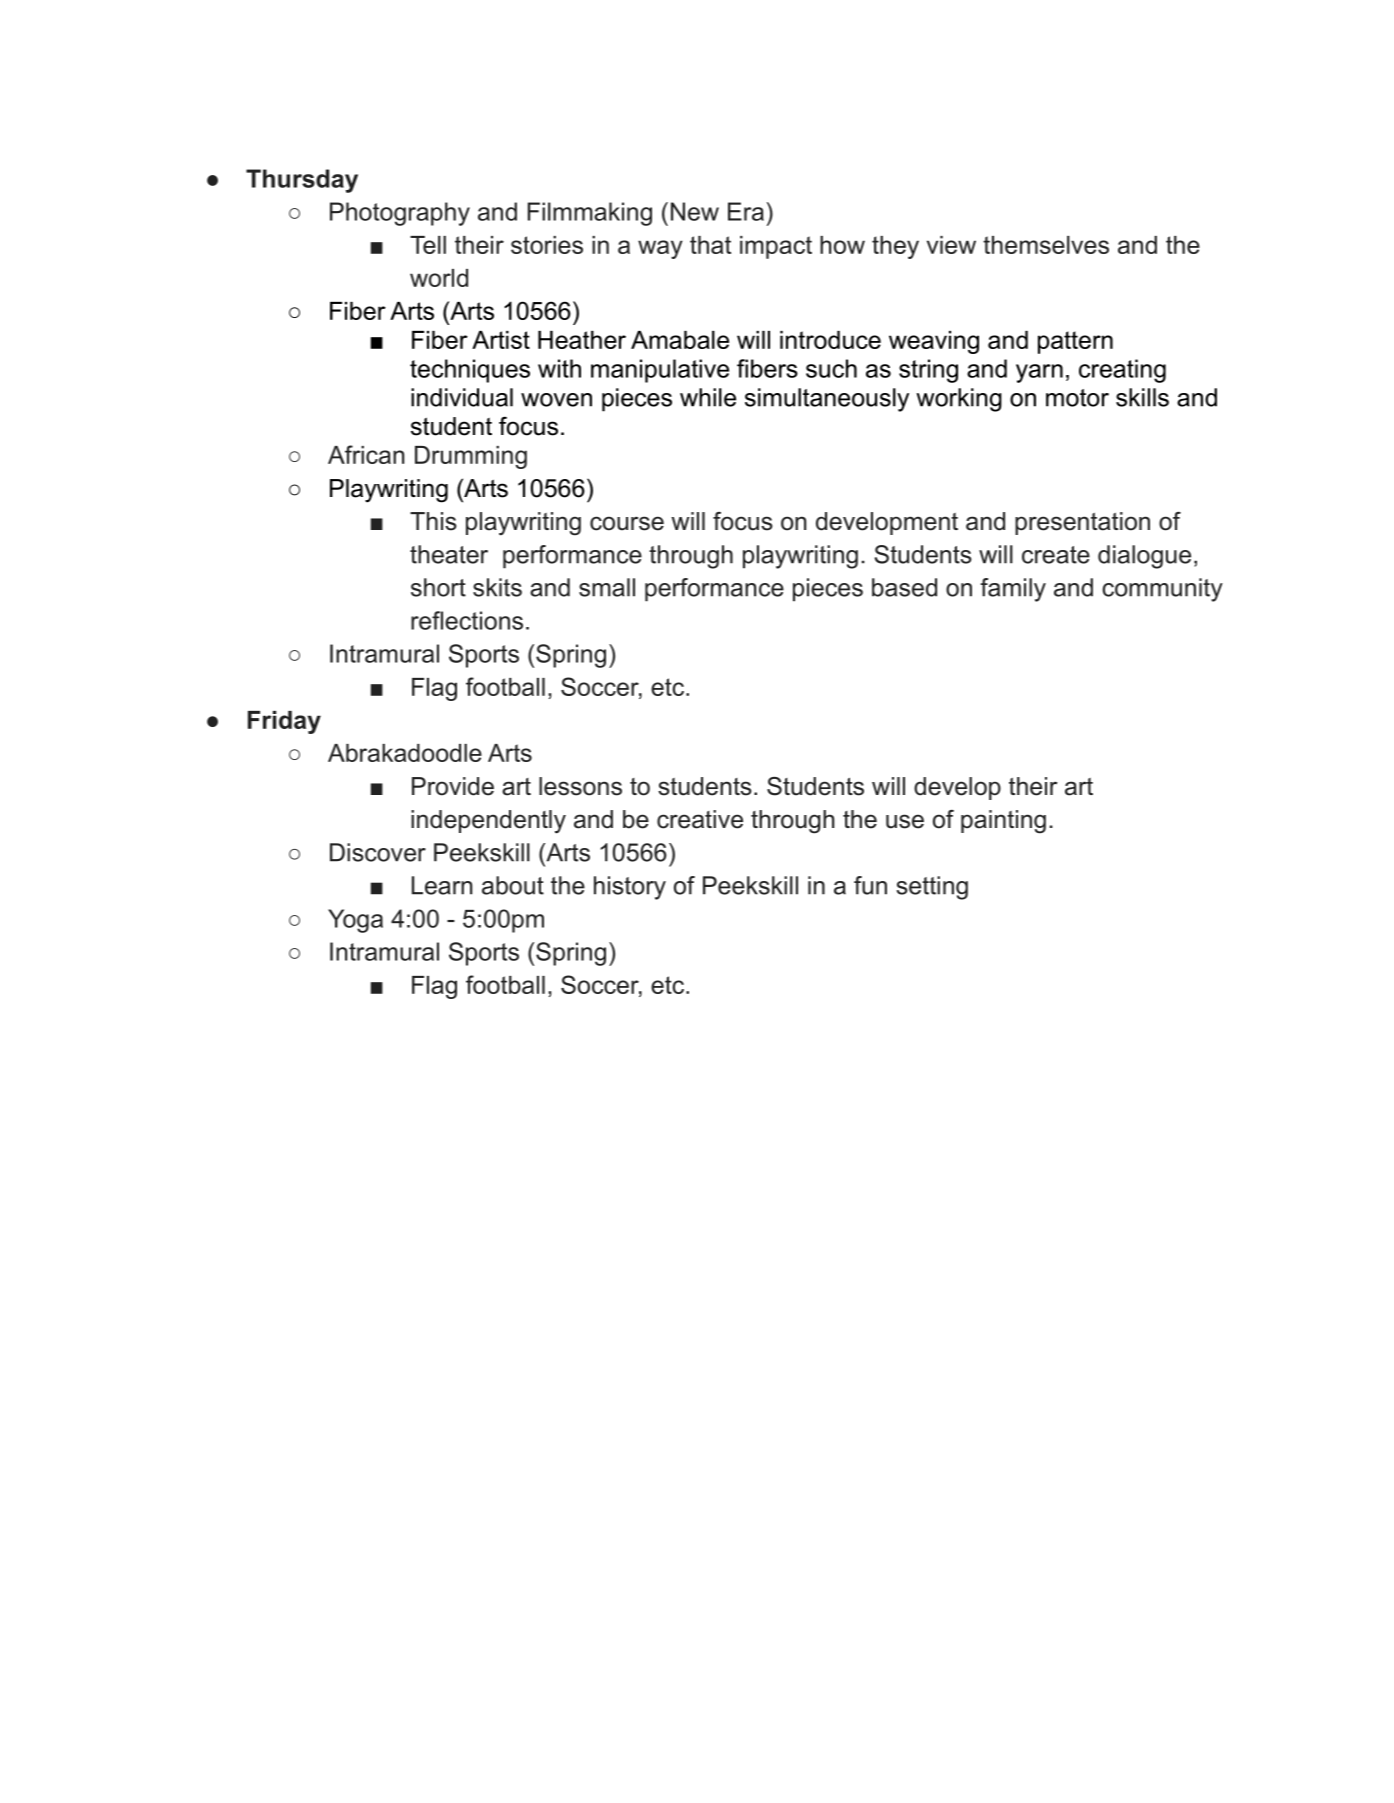 Image resolution: width=1394 pixels, height=1803 pixels. What do you see at coordinates (366, 454) in the screenshot?
I see `African` at bounding box center [366, 454].
